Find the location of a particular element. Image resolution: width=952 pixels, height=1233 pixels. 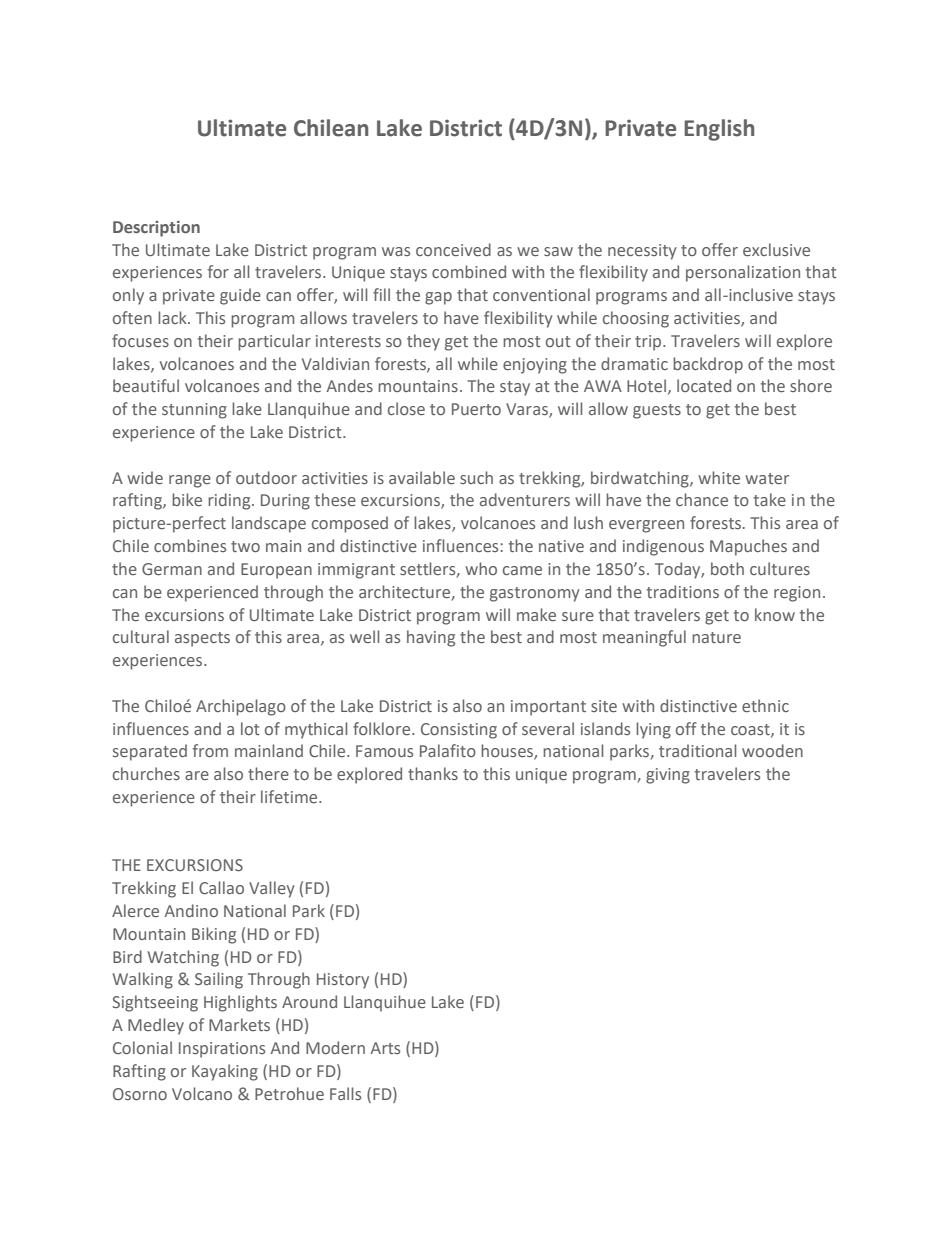

giving is located at coordinates (668, 776).
